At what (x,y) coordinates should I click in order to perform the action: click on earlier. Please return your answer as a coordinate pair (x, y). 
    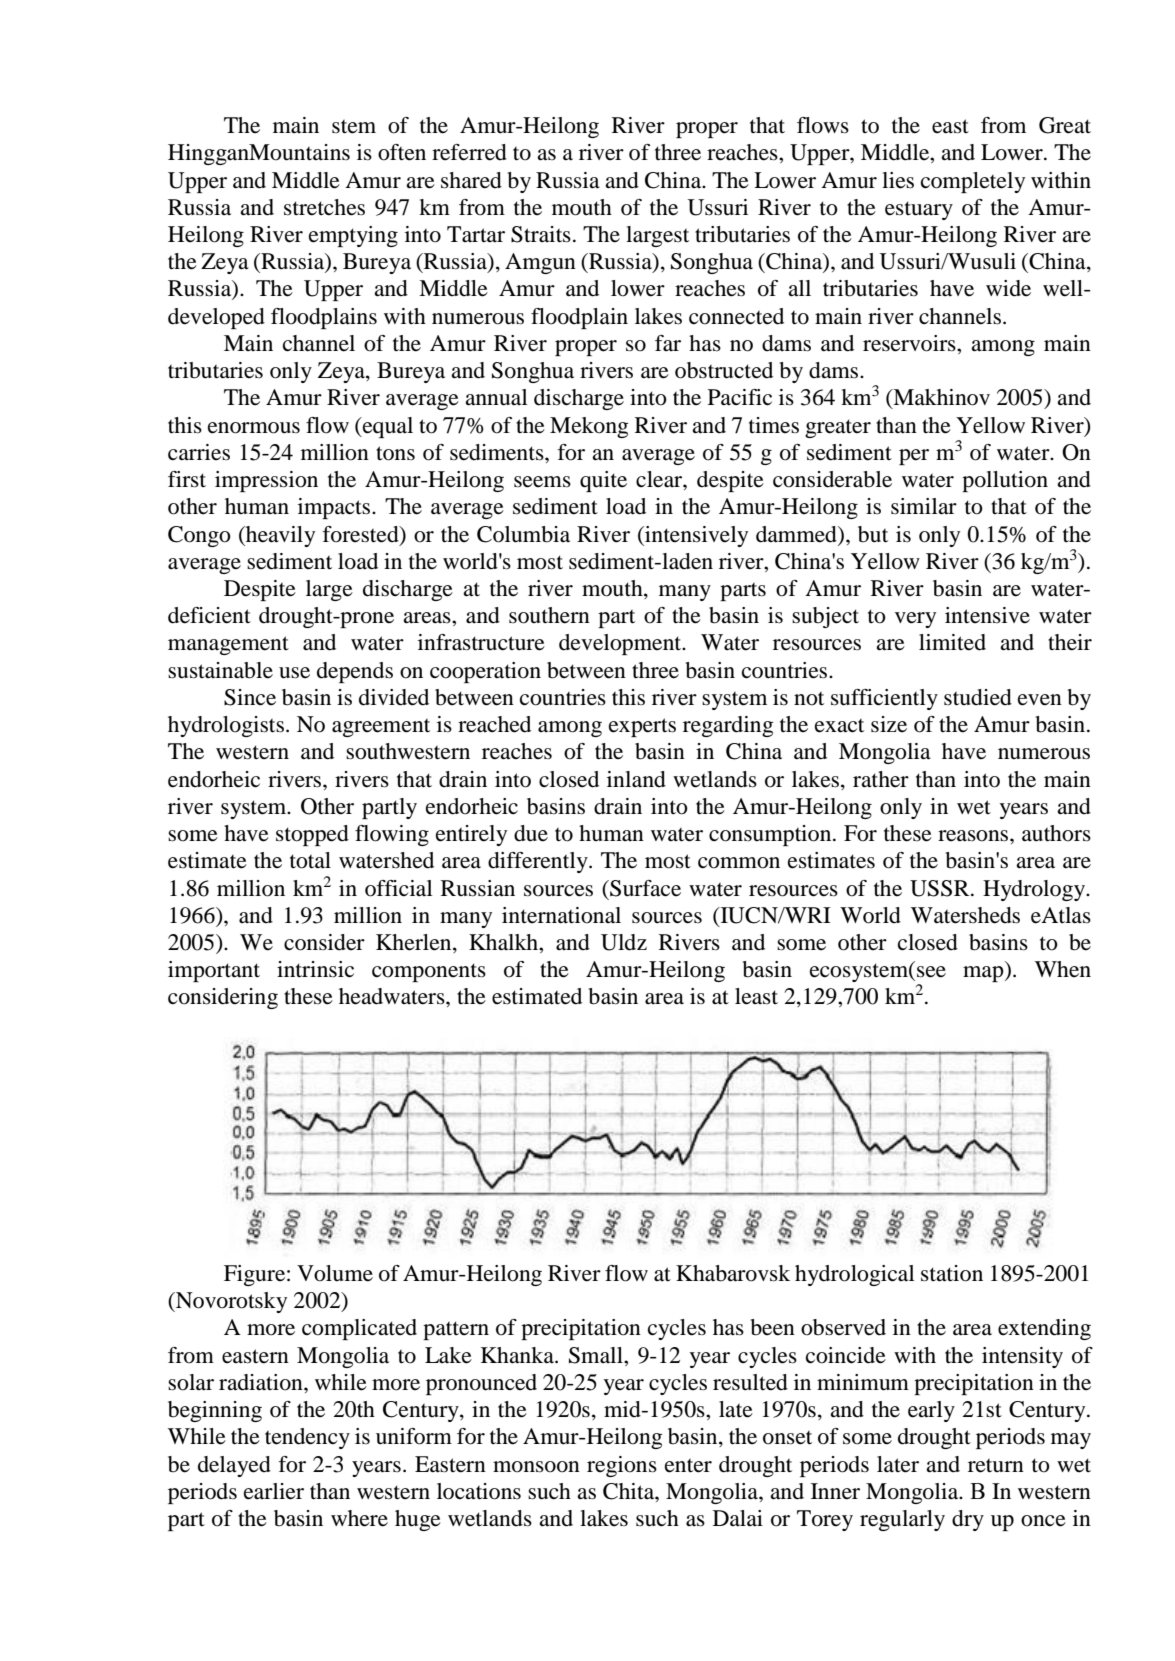
    Looking at the image, I should click on (274, 1491).
